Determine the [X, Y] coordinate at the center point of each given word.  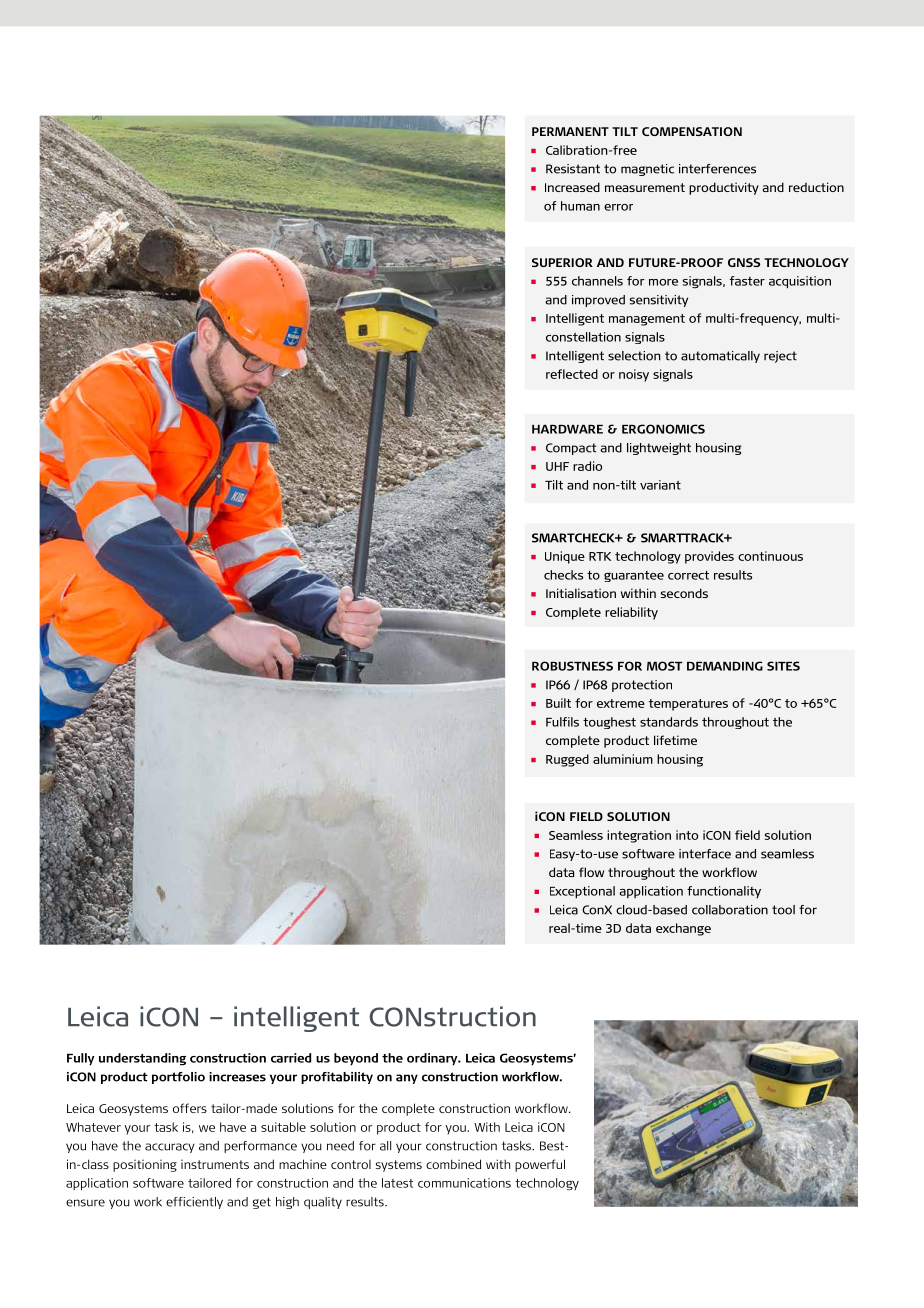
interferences [717, 169]
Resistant [573, 169]
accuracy [170, 1148]
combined [453, 1164]
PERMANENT [570, 131]
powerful [540, 1165]
